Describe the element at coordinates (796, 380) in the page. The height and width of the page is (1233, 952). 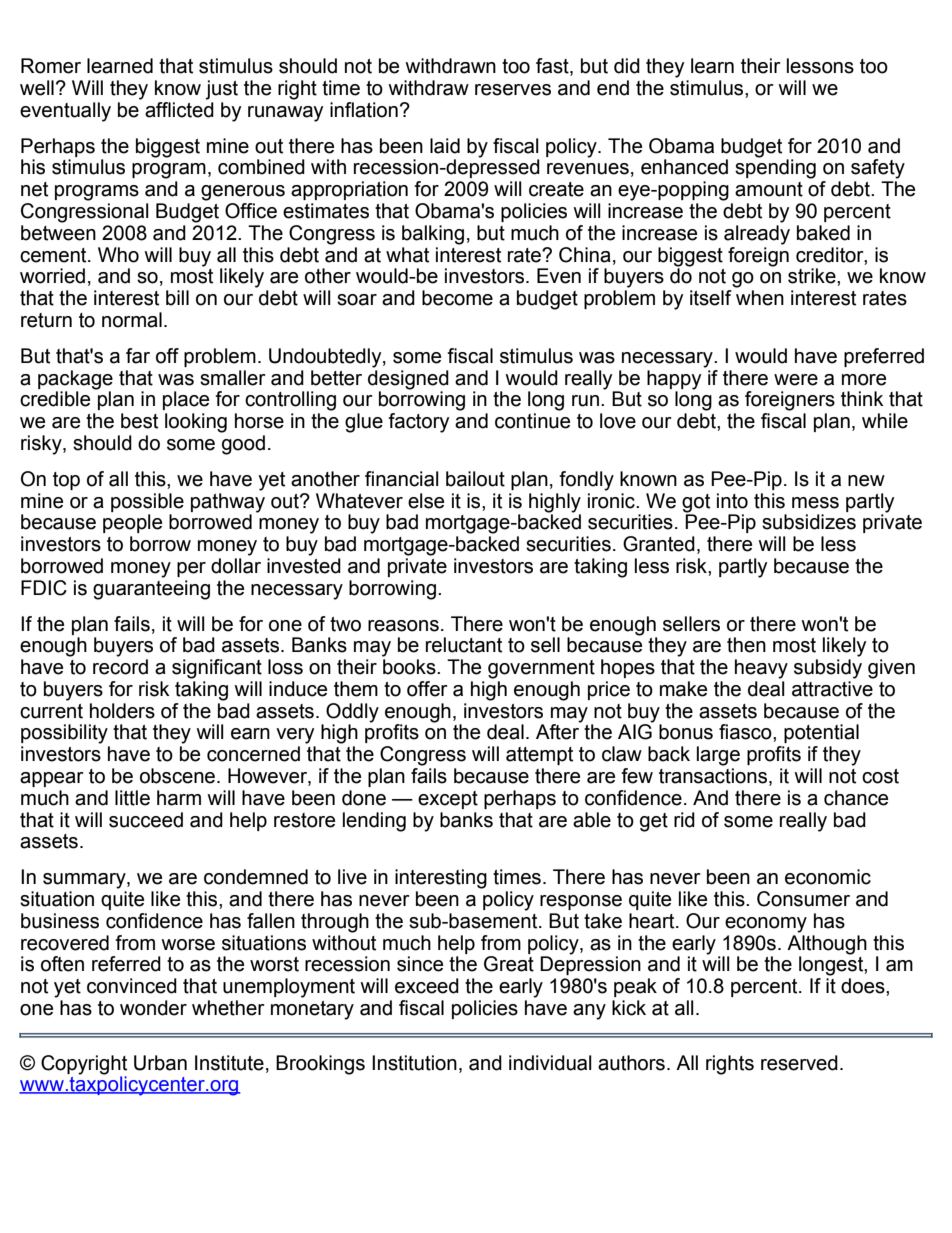
I see `were` at that location.
